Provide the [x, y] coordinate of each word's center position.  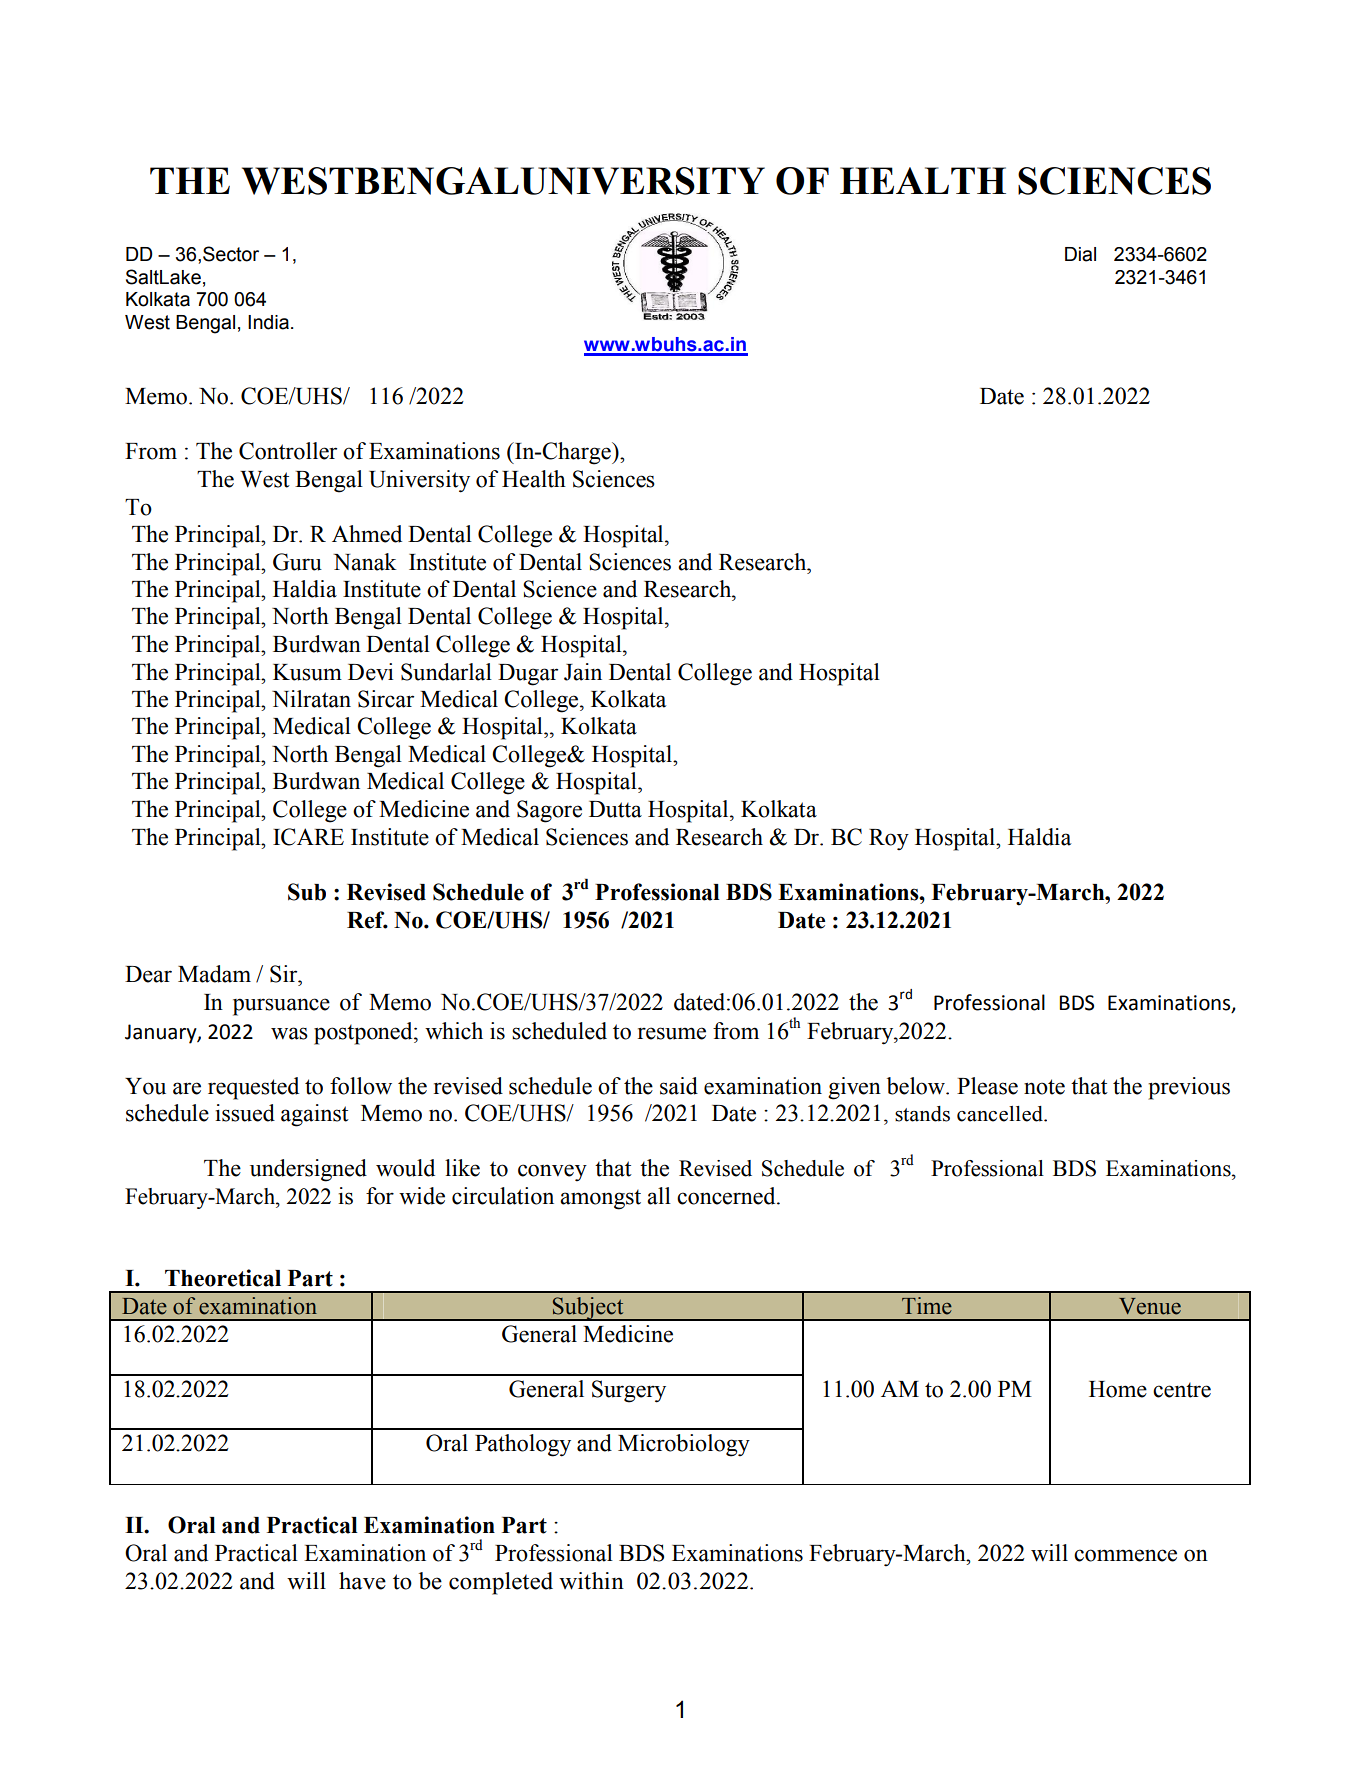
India [268, 322]
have [362, 1581]
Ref [367, 920]
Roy [889, 839]
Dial [1080, 254]
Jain [583, 672]
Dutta [615, 809]
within [591, 1581]
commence [1125, 1555]
